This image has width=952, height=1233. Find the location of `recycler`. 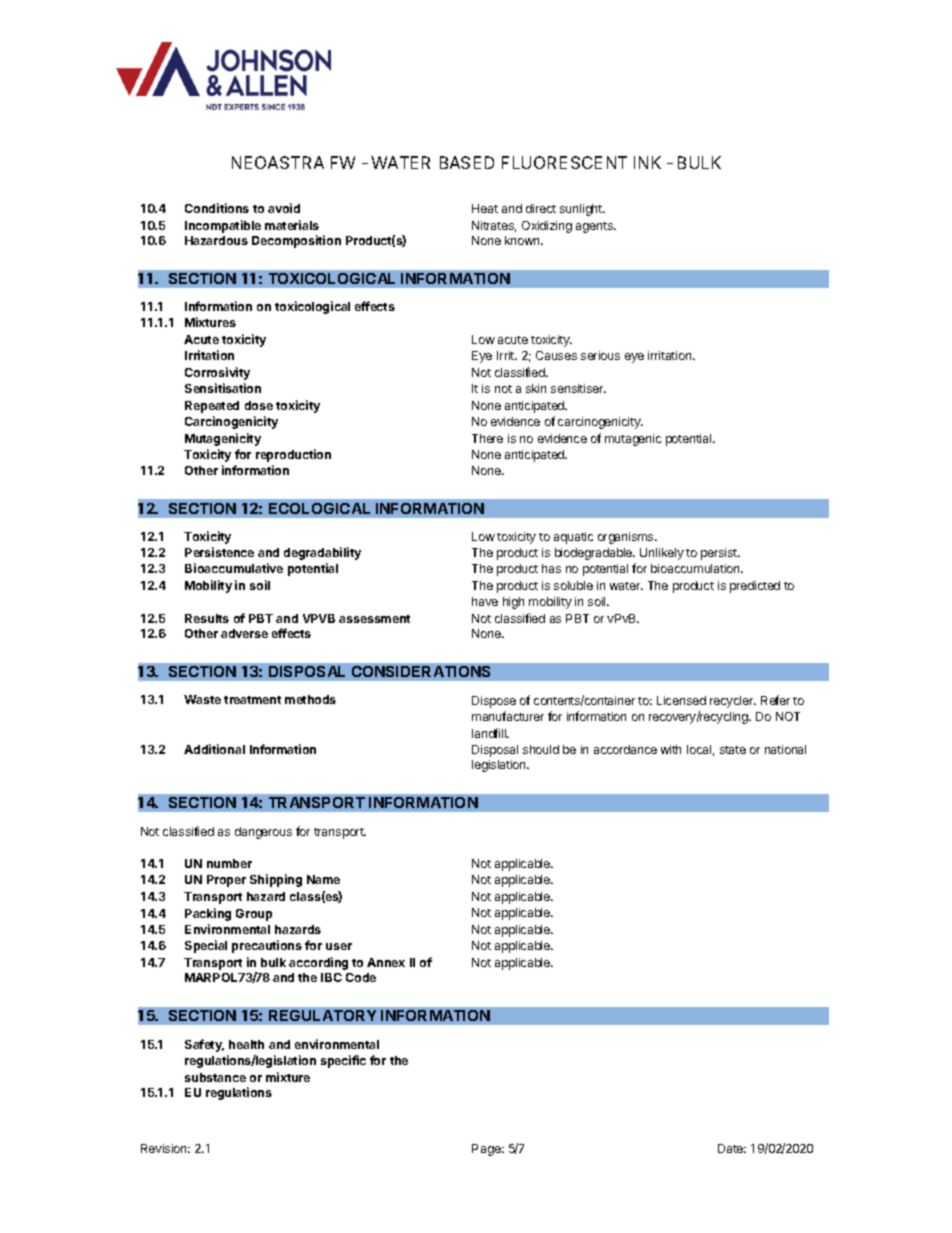

recycler is located at coordinates (733, 702).
